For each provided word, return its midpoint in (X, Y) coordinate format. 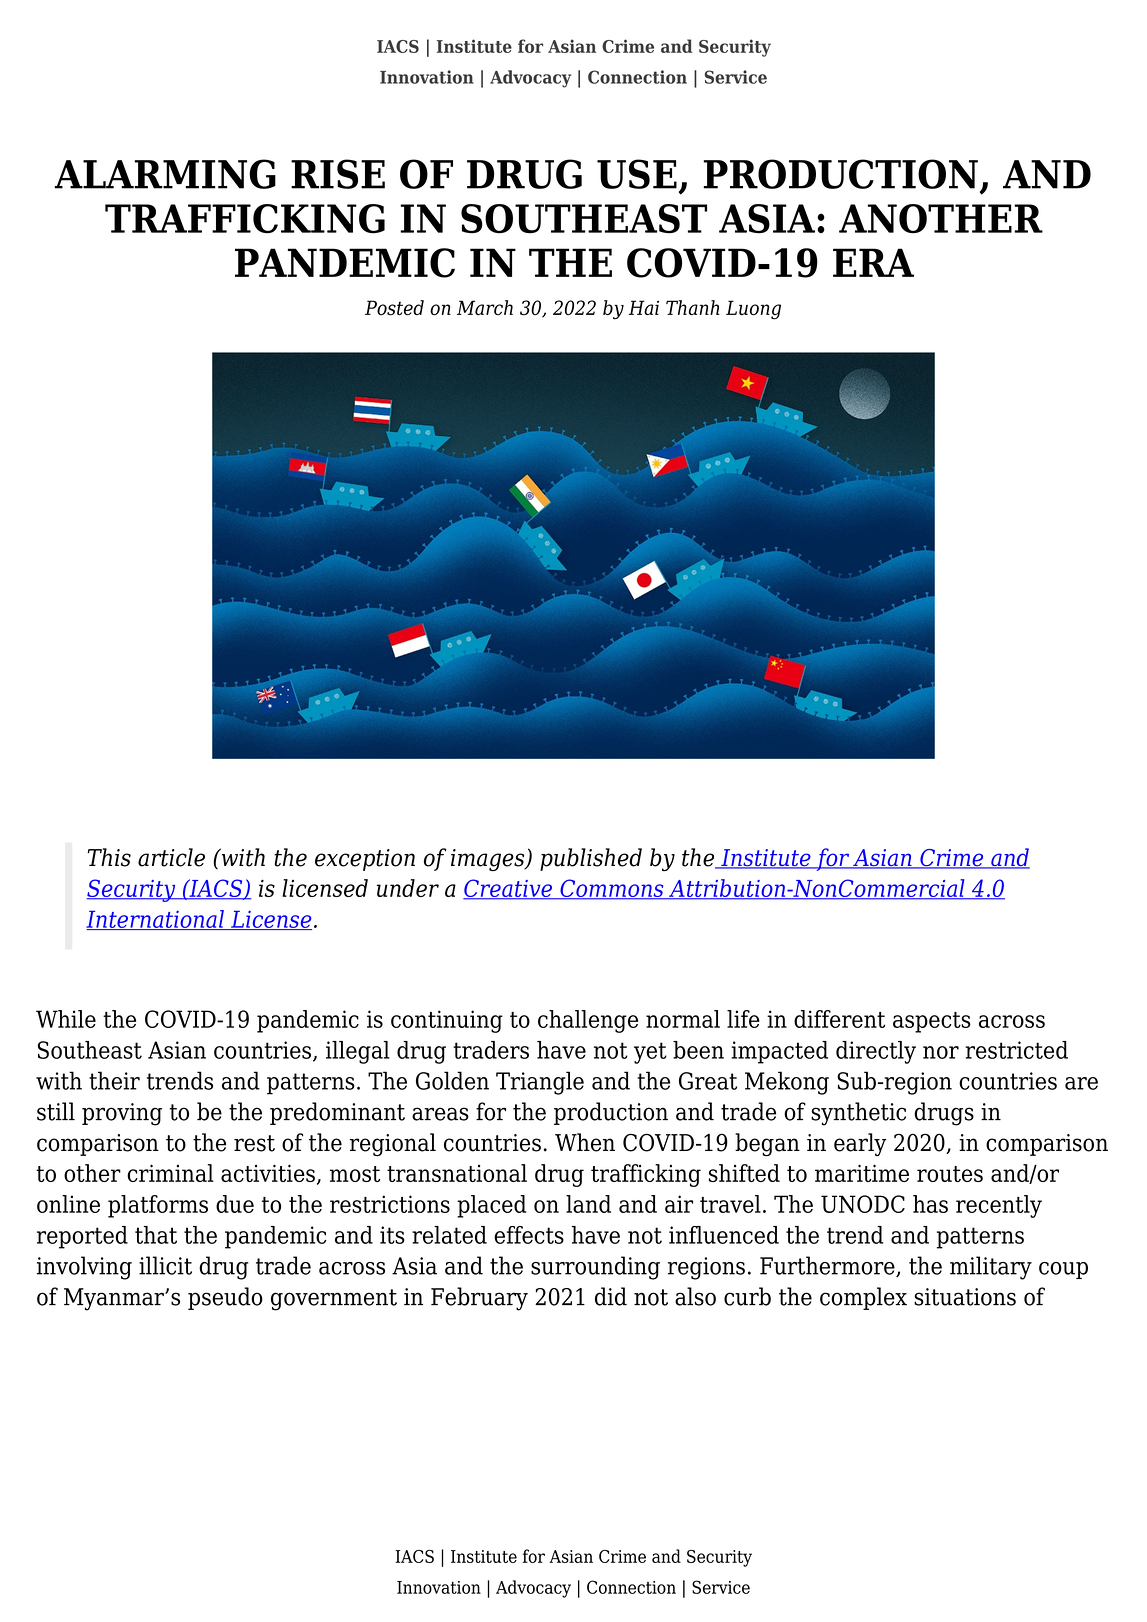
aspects (932, 1022)
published (591, 859)
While (66, 1019)
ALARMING (165, 174)
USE (637, 174)
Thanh (693, 307)
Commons (612, 889)
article (171, 857)
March (485, 308)
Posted (394, 308)
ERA (873, 262)
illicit (165, 1265)
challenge (588, 1021)
